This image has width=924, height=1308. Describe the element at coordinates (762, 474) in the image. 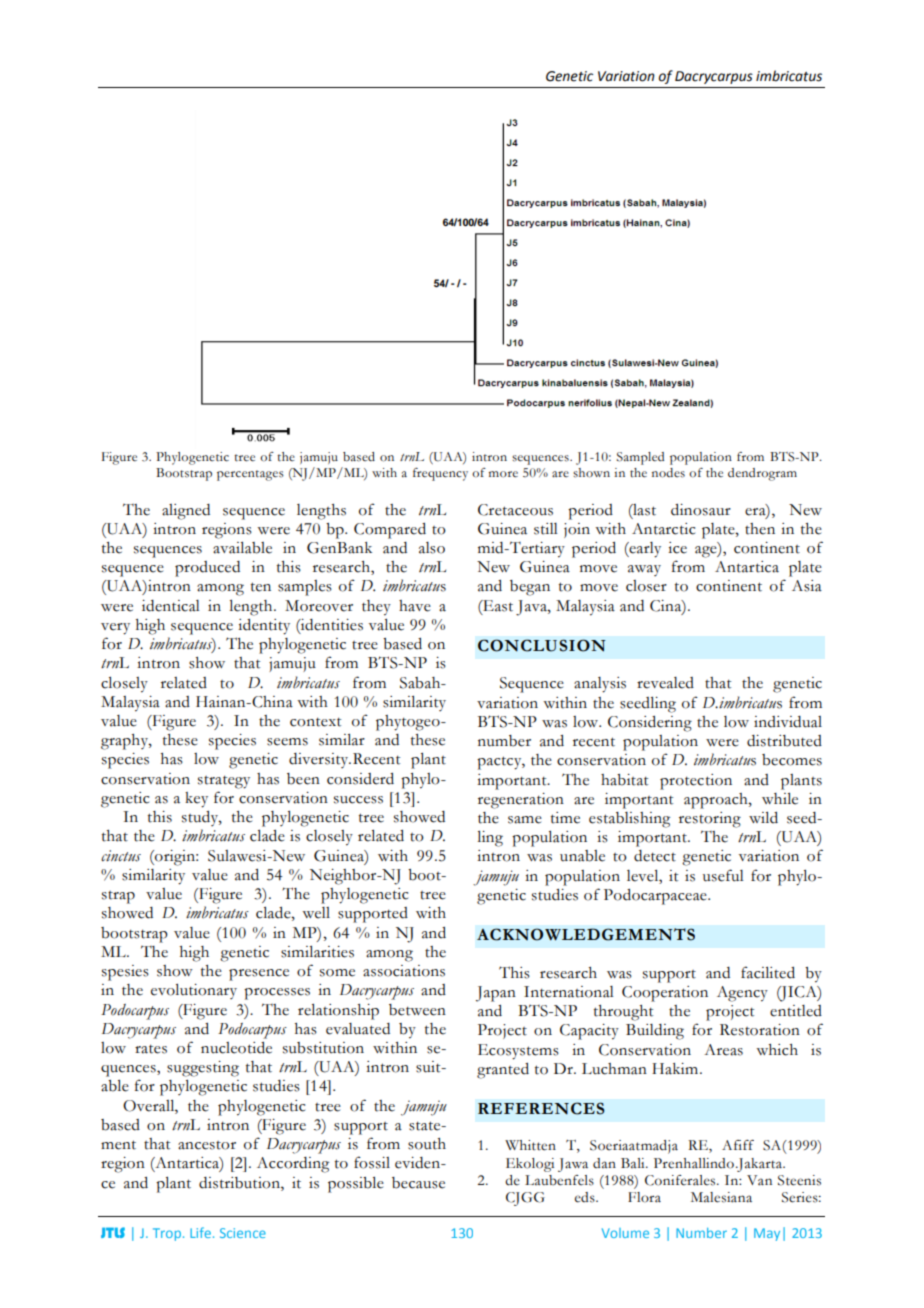

I see `dendrogram` at that location.
